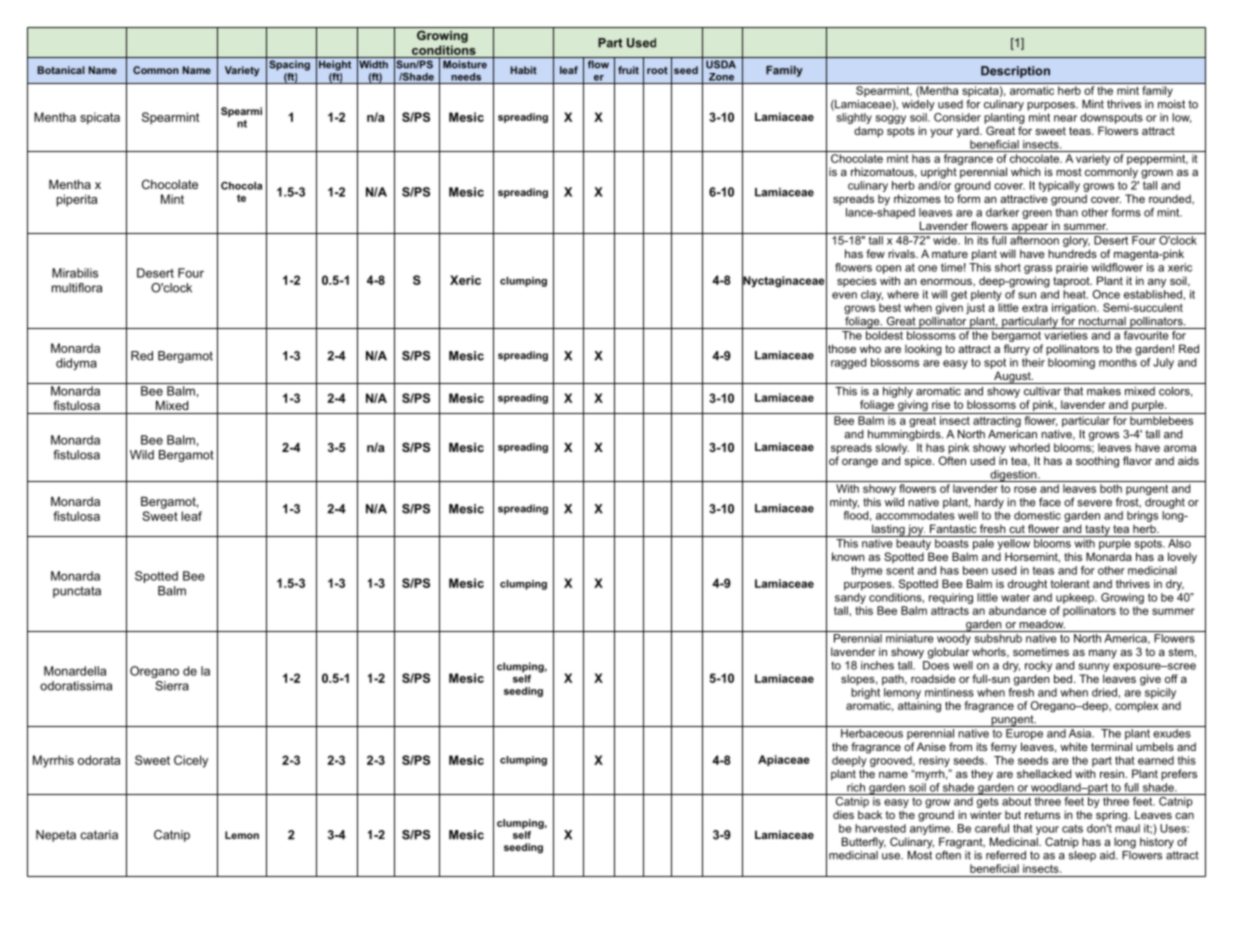  What do you see at coordinates (892, 450) in the image?
I see `slowly` at bounding box center [892, 450].
